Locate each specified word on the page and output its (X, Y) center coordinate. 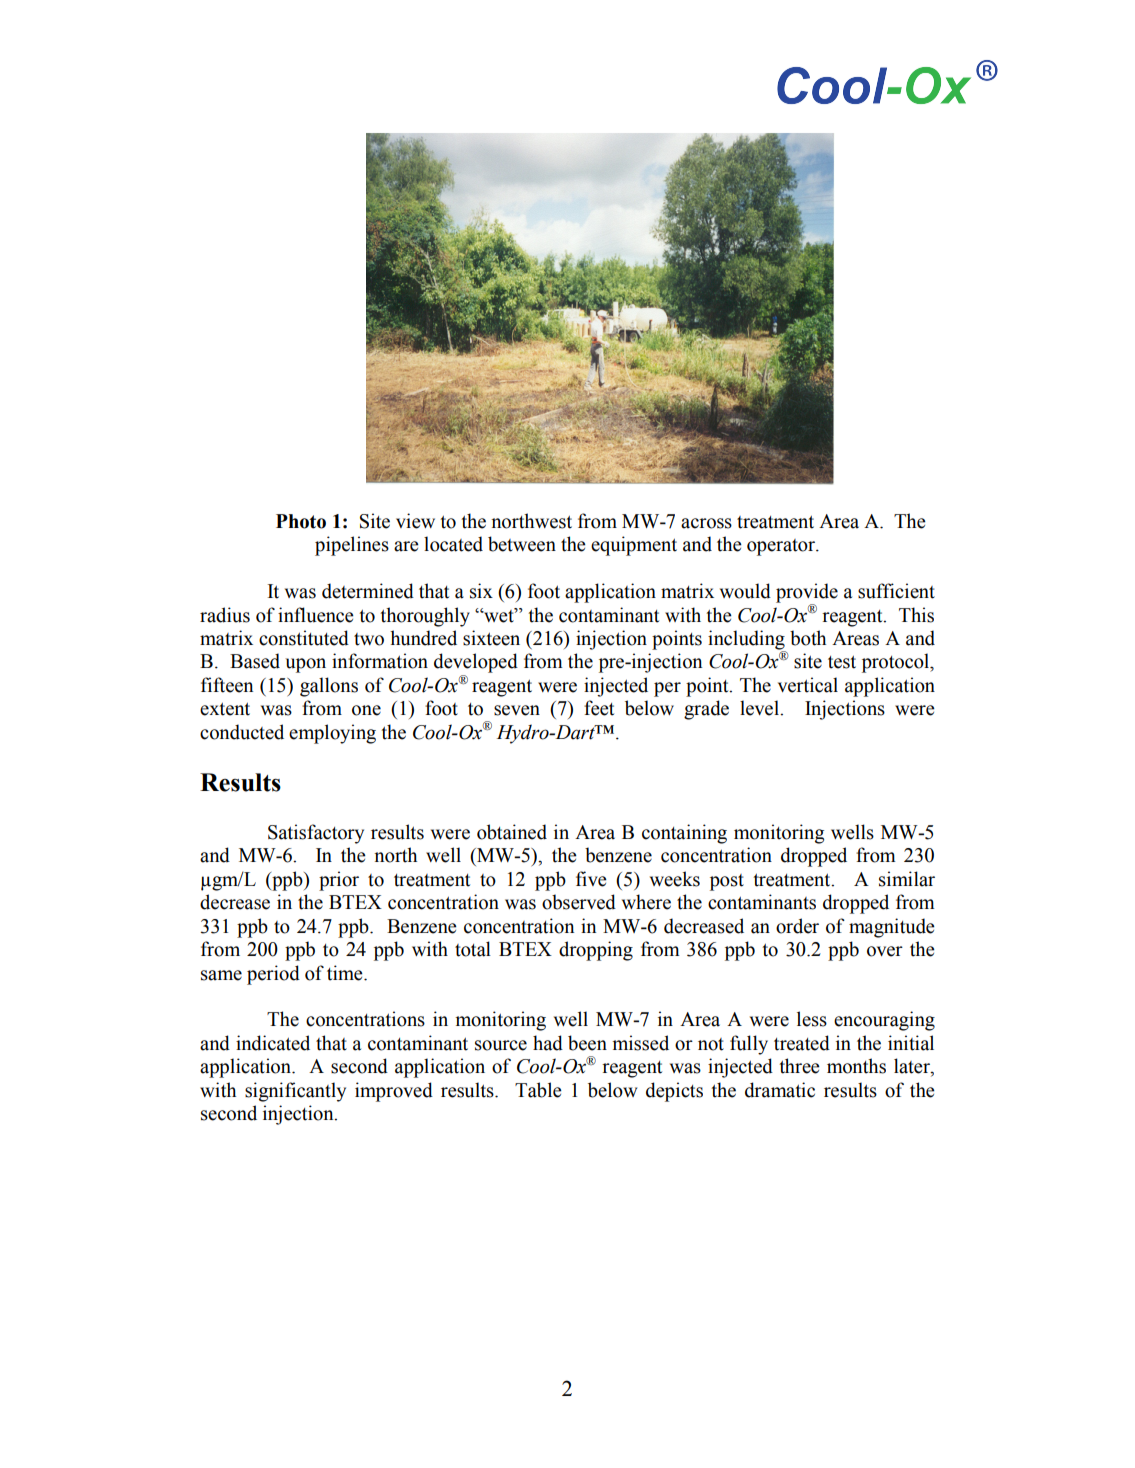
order (797, 926)
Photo (301, 521)
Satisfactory (316, 834)
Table (538, 1090)
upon (305, 665)
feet (599, 708)
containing (684, 834)
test (842, 662)
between (522, 544)
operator (782, 547)
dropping (596, 951)
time (346, 973)
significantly (295, 1092)
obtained (512, 832)
